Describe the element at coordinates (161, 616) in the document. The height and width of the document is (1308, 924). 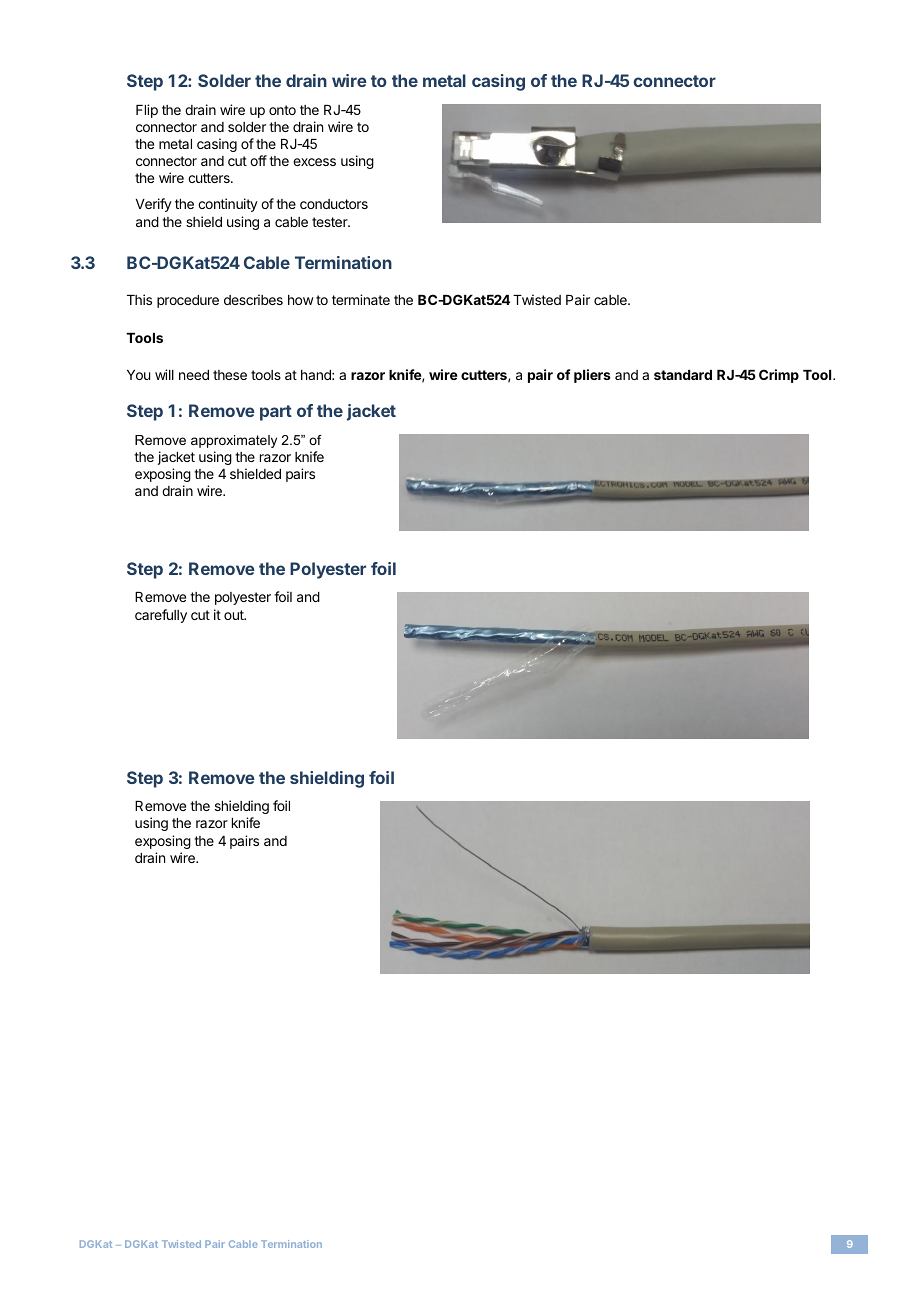
I see `carefully` at that location.
